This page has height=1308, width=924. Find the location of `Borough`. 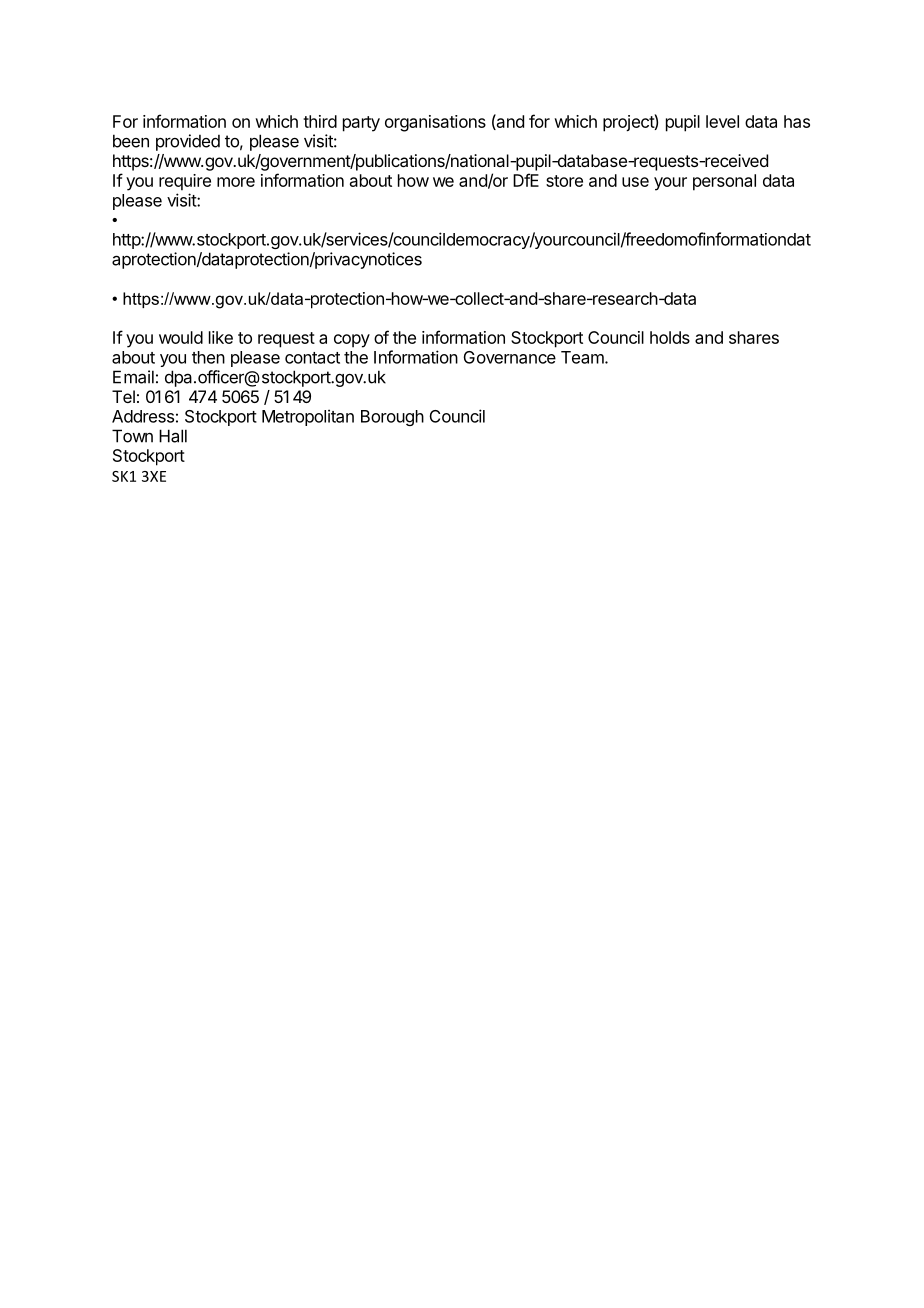

Borough is located at coordinates (392, 418).
